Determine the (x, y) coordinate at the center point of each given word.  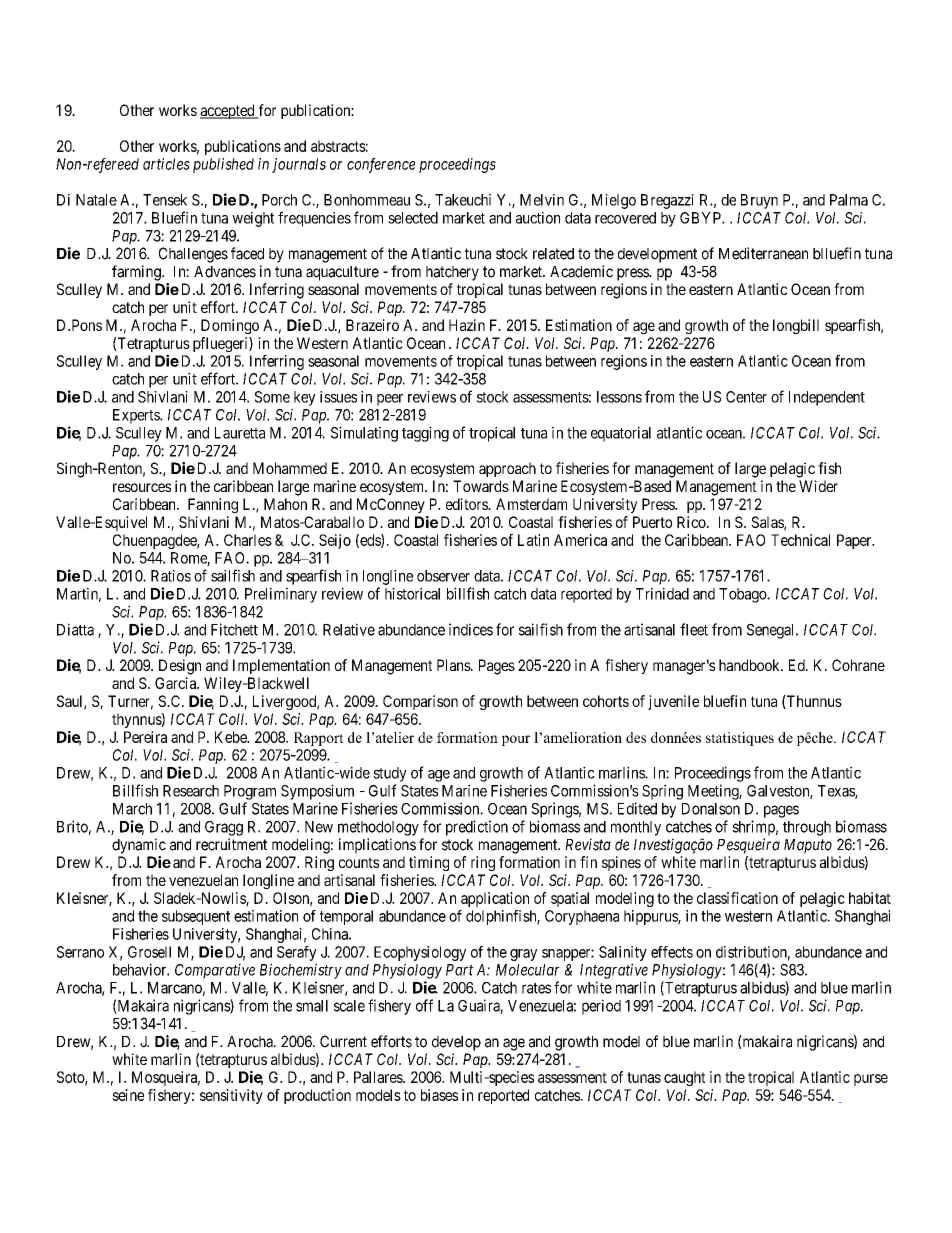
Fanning (213, 505)
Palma (849, 200)
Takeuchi (463, 200)
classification (737, 898)
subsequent (196, 917)
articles (166, 164)
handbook (750, 665)
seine (128, 1095)
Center (746, 397)
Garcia (177, 683)
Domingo (230, 326)
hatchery (452, 273)
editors (467, 504)
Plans (454, 665)
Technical (800, 540)
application (495, 899)
